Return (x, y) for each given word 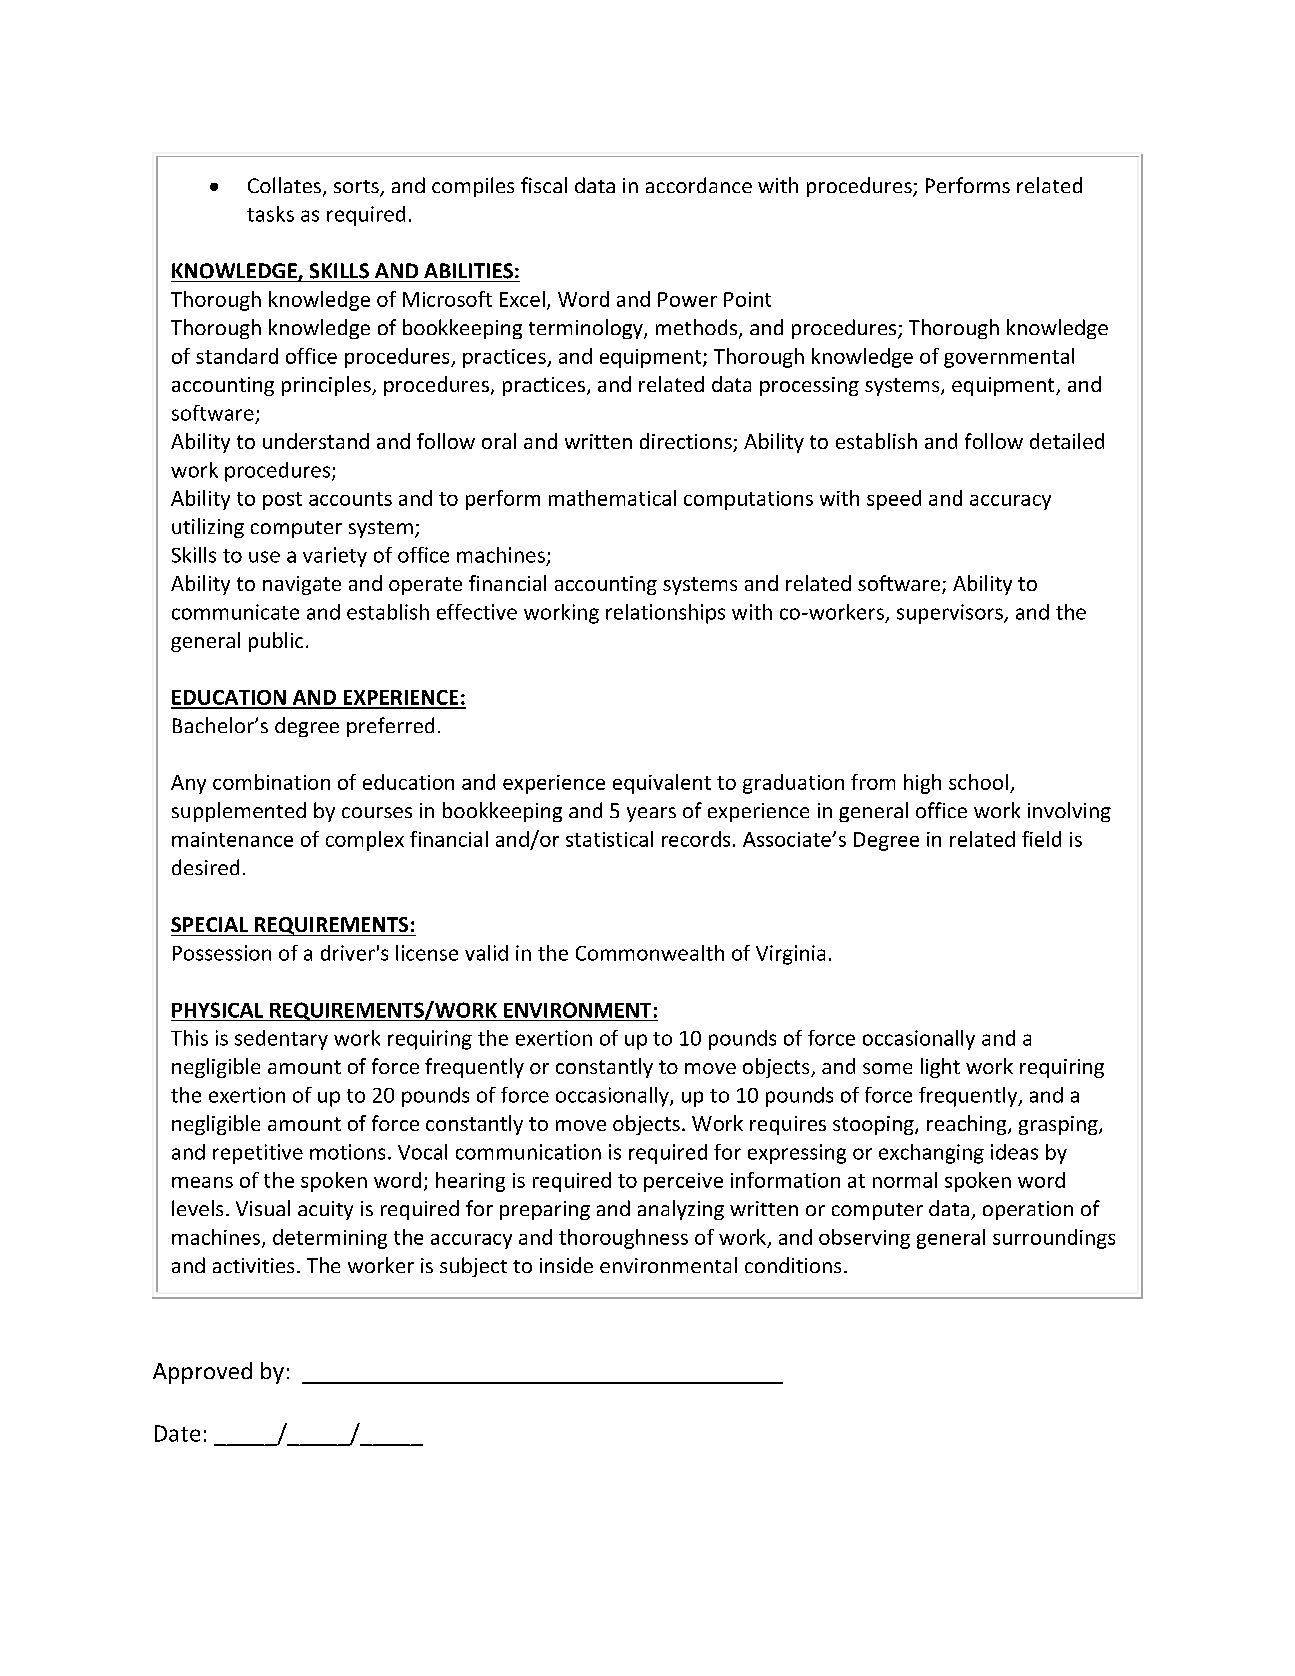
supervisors (951, 614)
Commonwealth (650, 953)
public (276, 642)
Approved (202, 1373)
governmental (1009, 358)
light (940, 1068)
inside (566, 1265)
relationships (665, 614)
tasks (270, 214)
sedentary (281, 1040)
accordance (699, 185)
